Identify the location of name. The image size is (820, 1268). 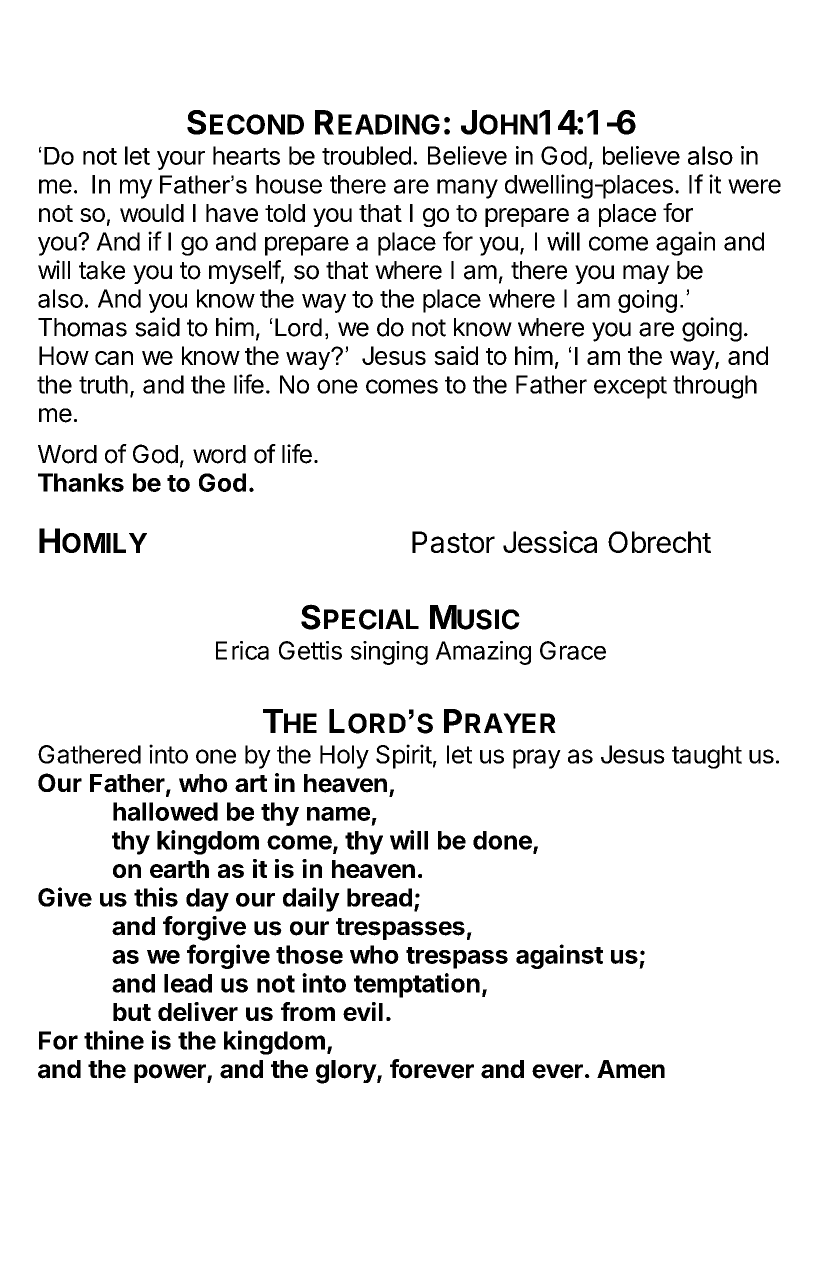
(338, 814).
